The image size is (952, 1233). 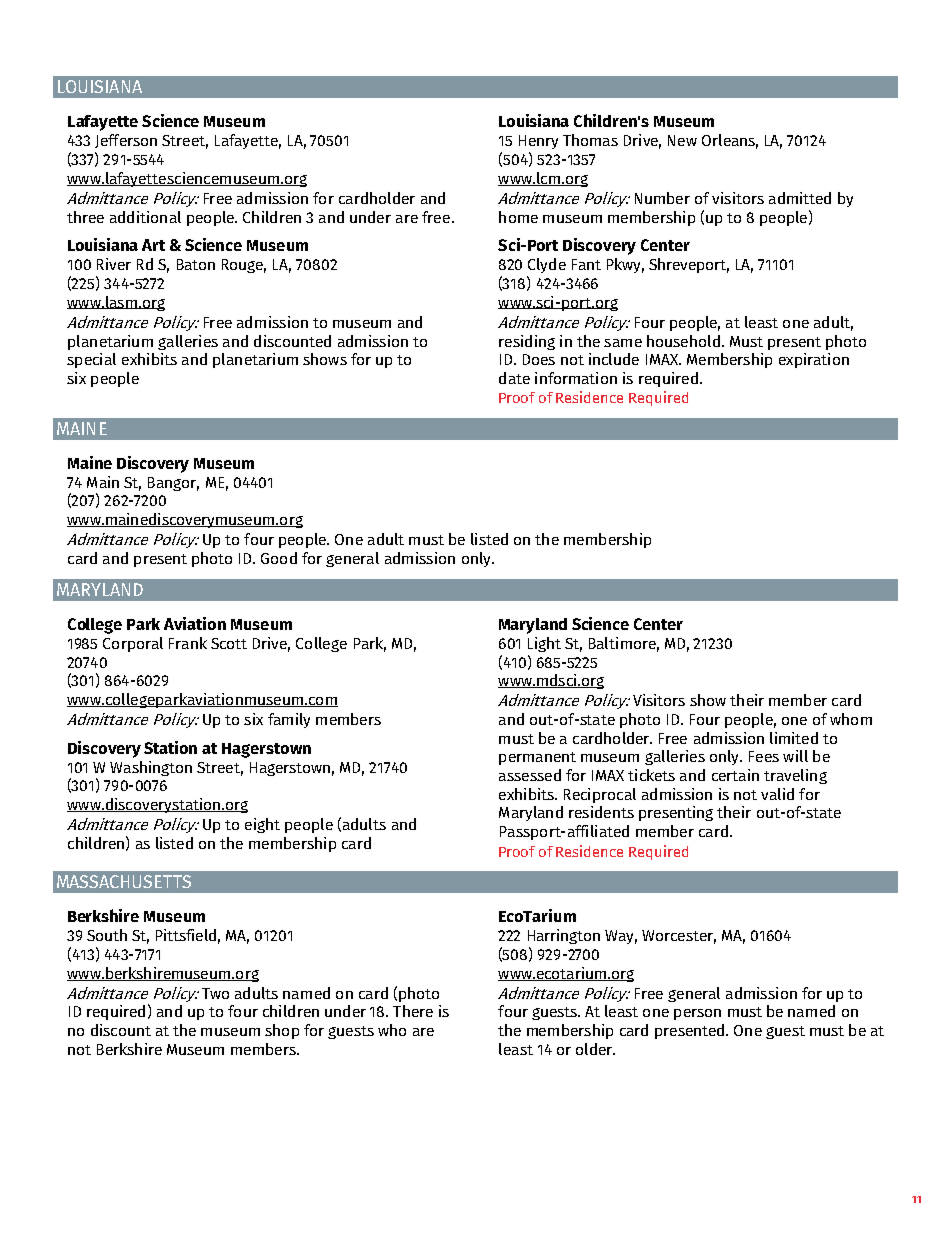 I want to click on Good, so click(x=279, y=558).
